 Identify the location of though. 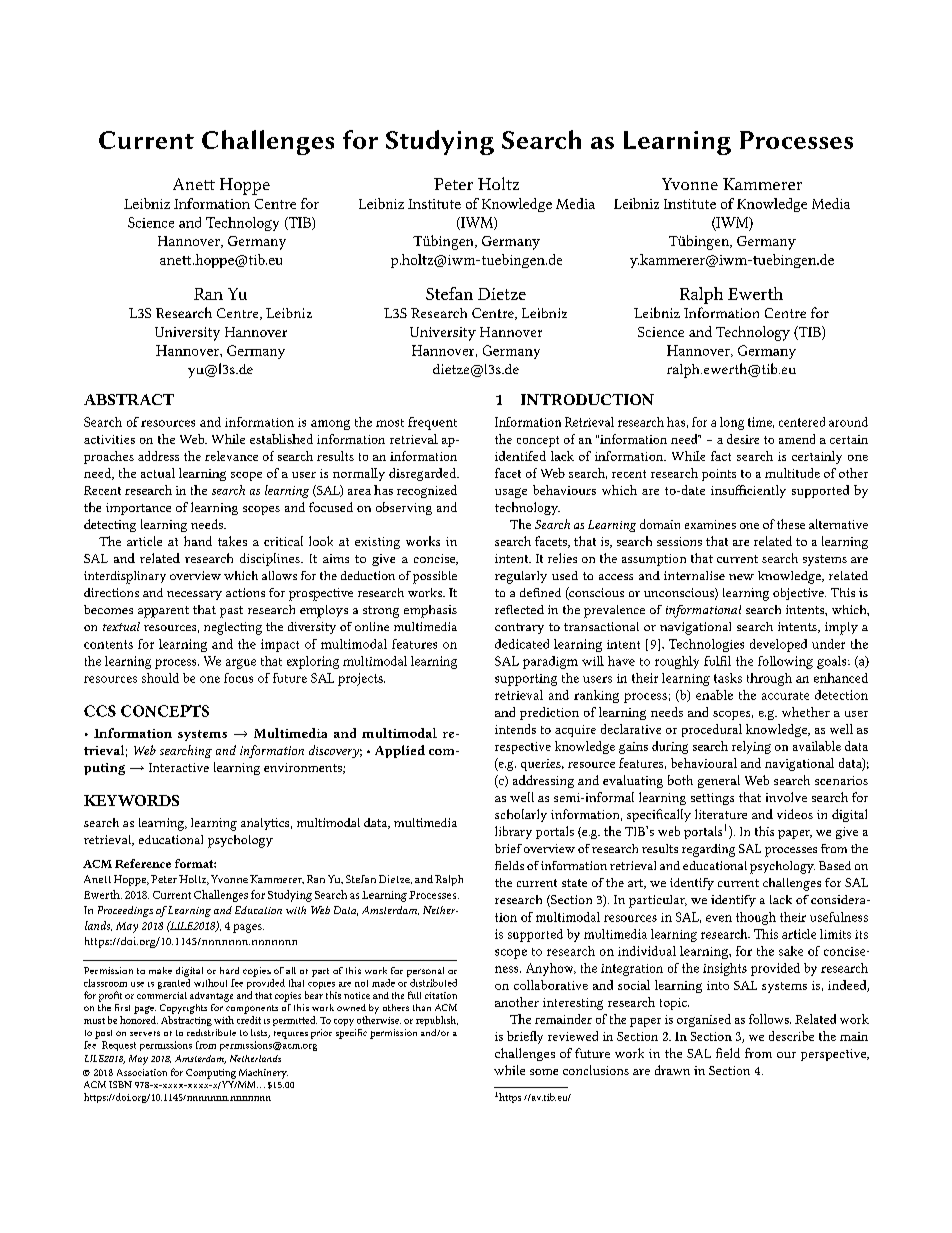
(756, 918).
